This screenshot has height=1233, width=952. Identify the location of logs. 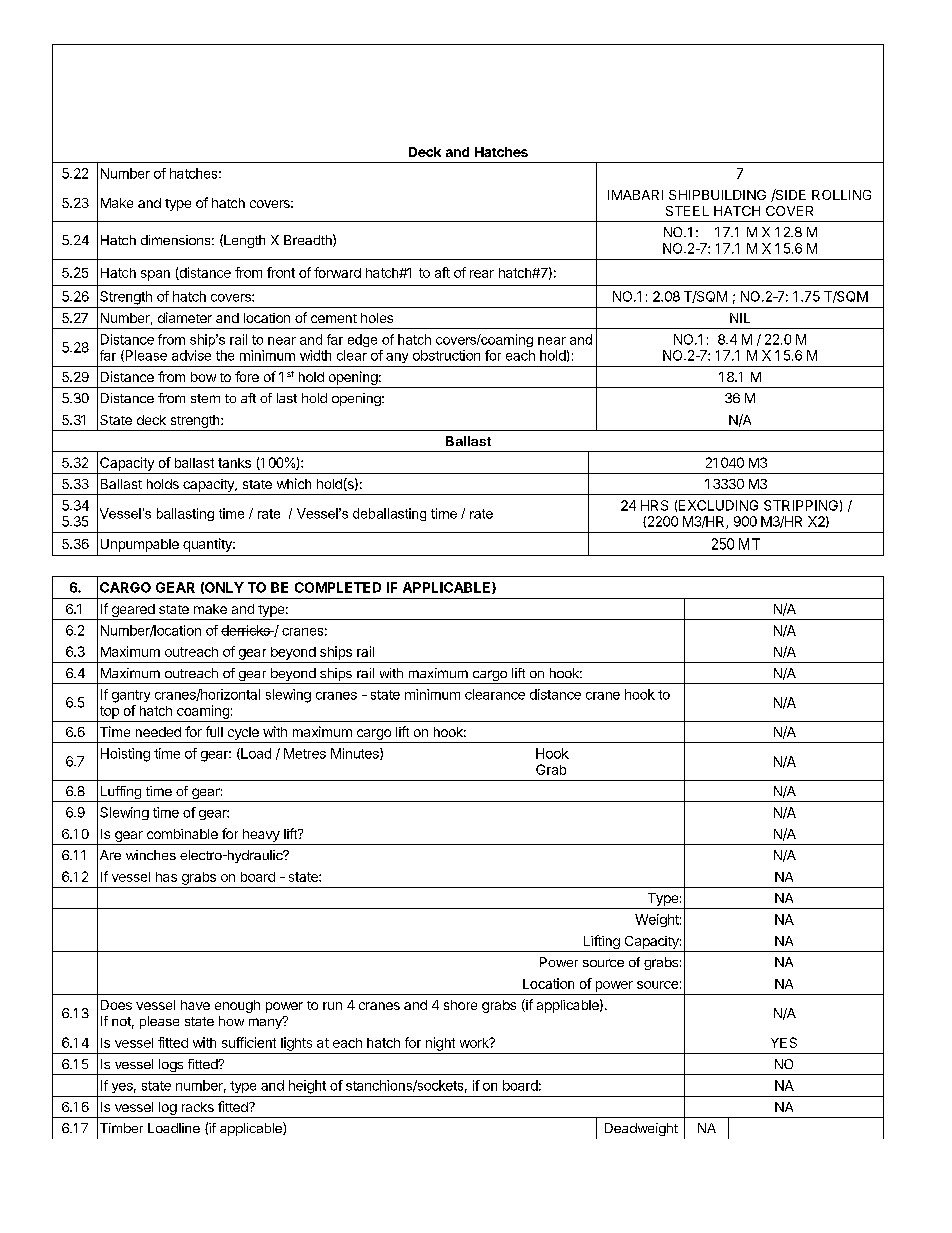
(171, 1067).
